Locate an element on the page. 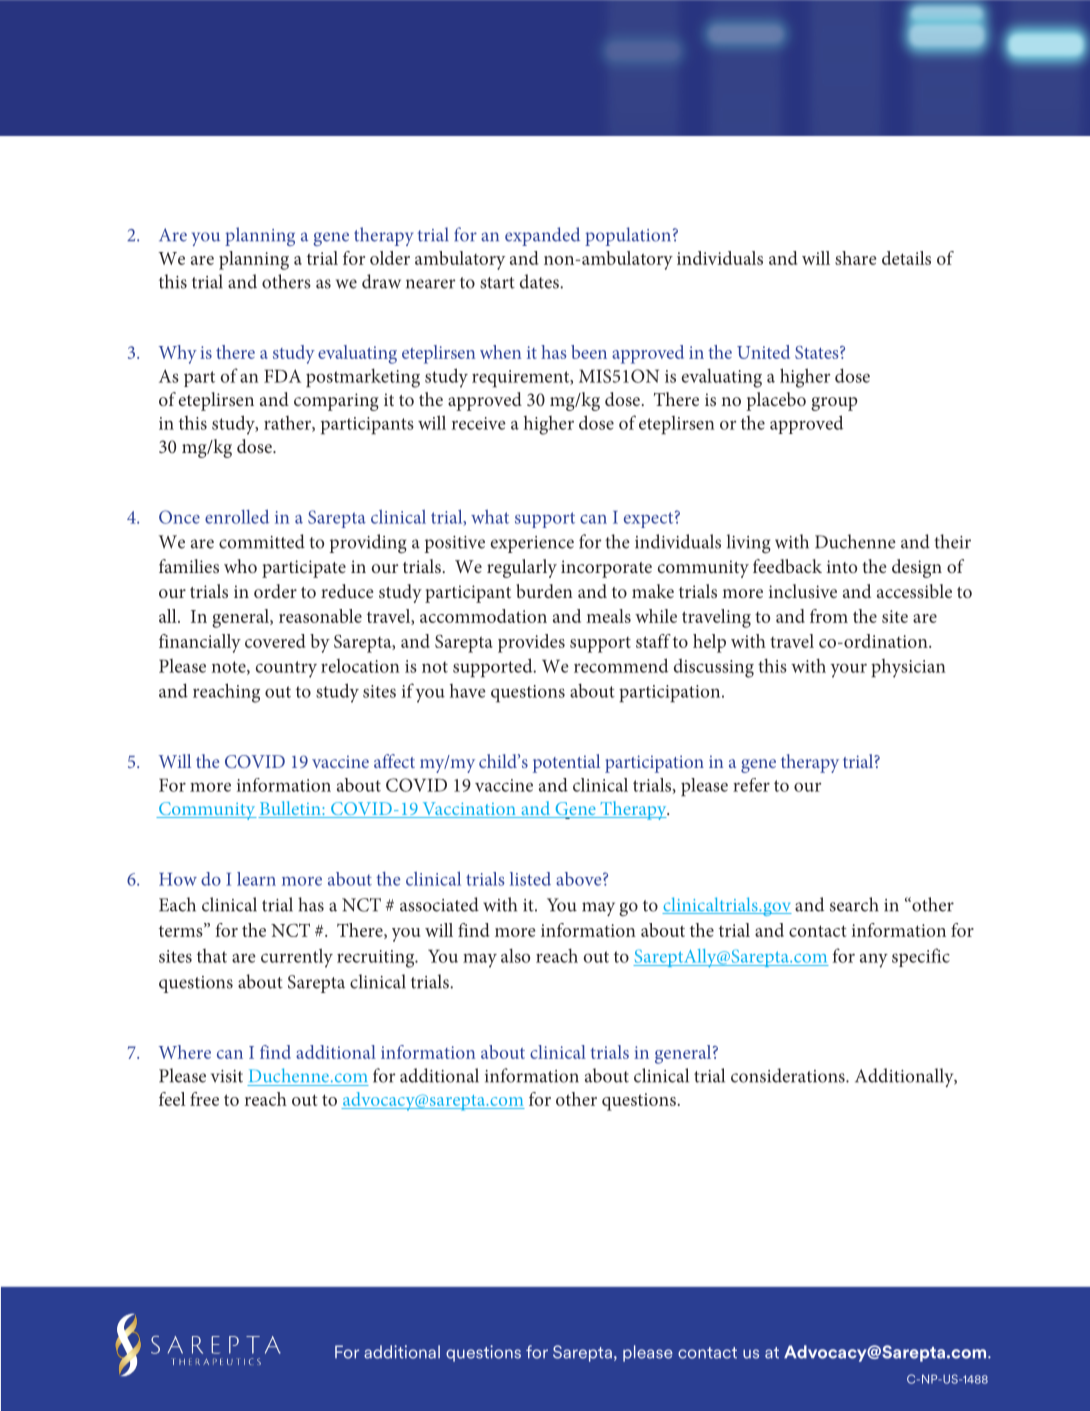 This document has width=1090, height=1411. dates is located at coordinates (540, 281).
